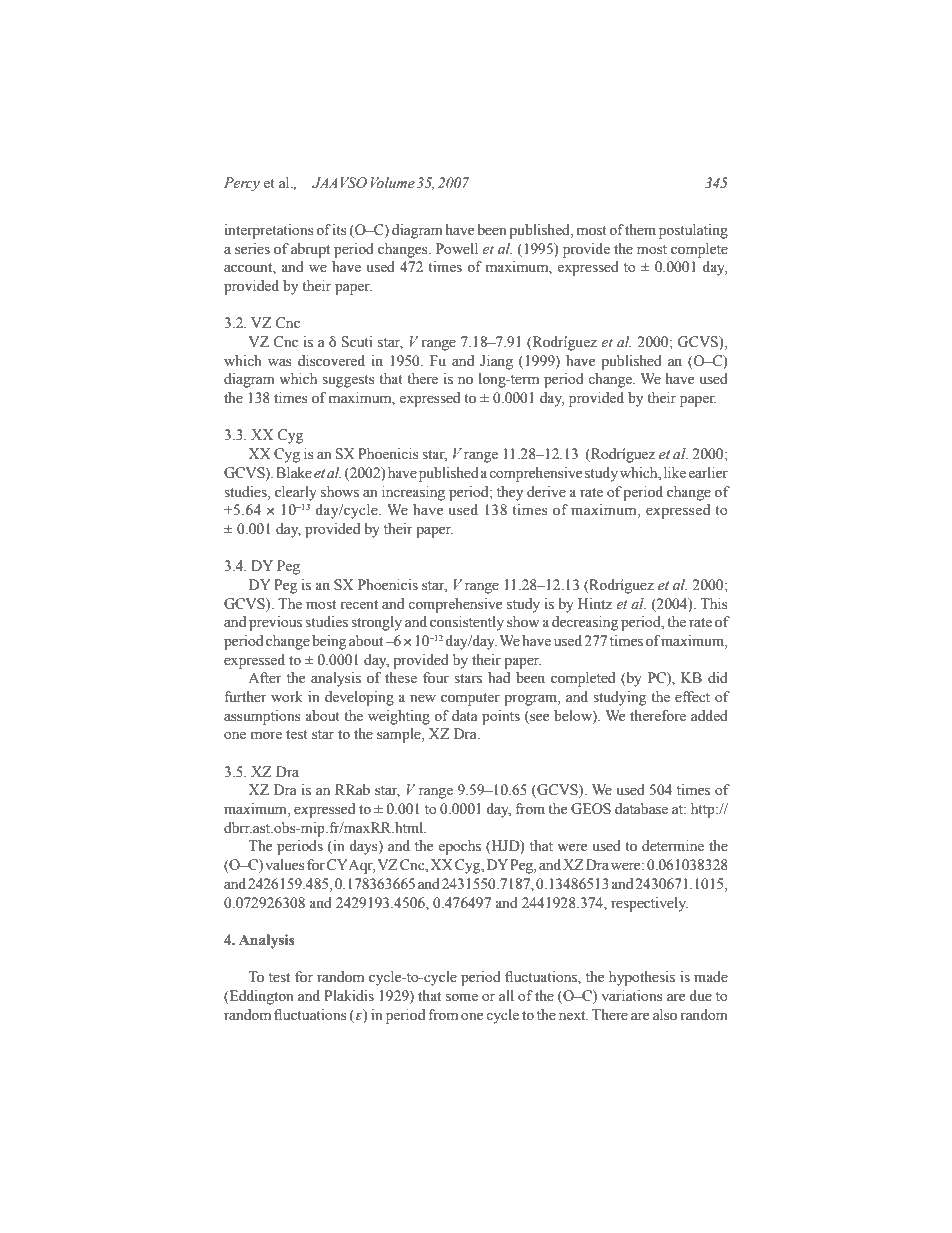  Describe the element at coordinates (457, 249) in the screenshot. I see `Powell` at that location.
